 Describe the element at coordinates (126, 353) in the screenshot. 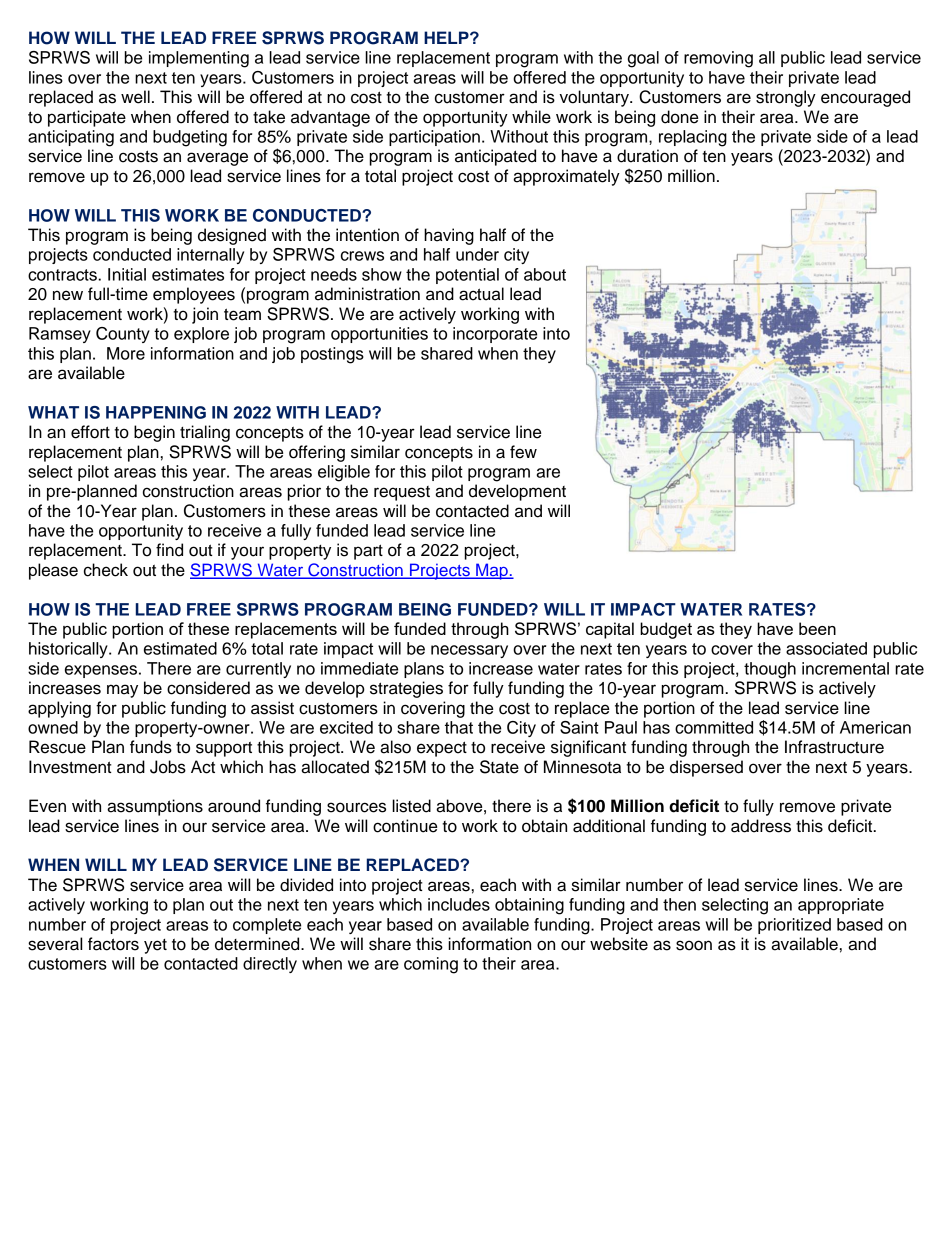

I see `More` at that location.
